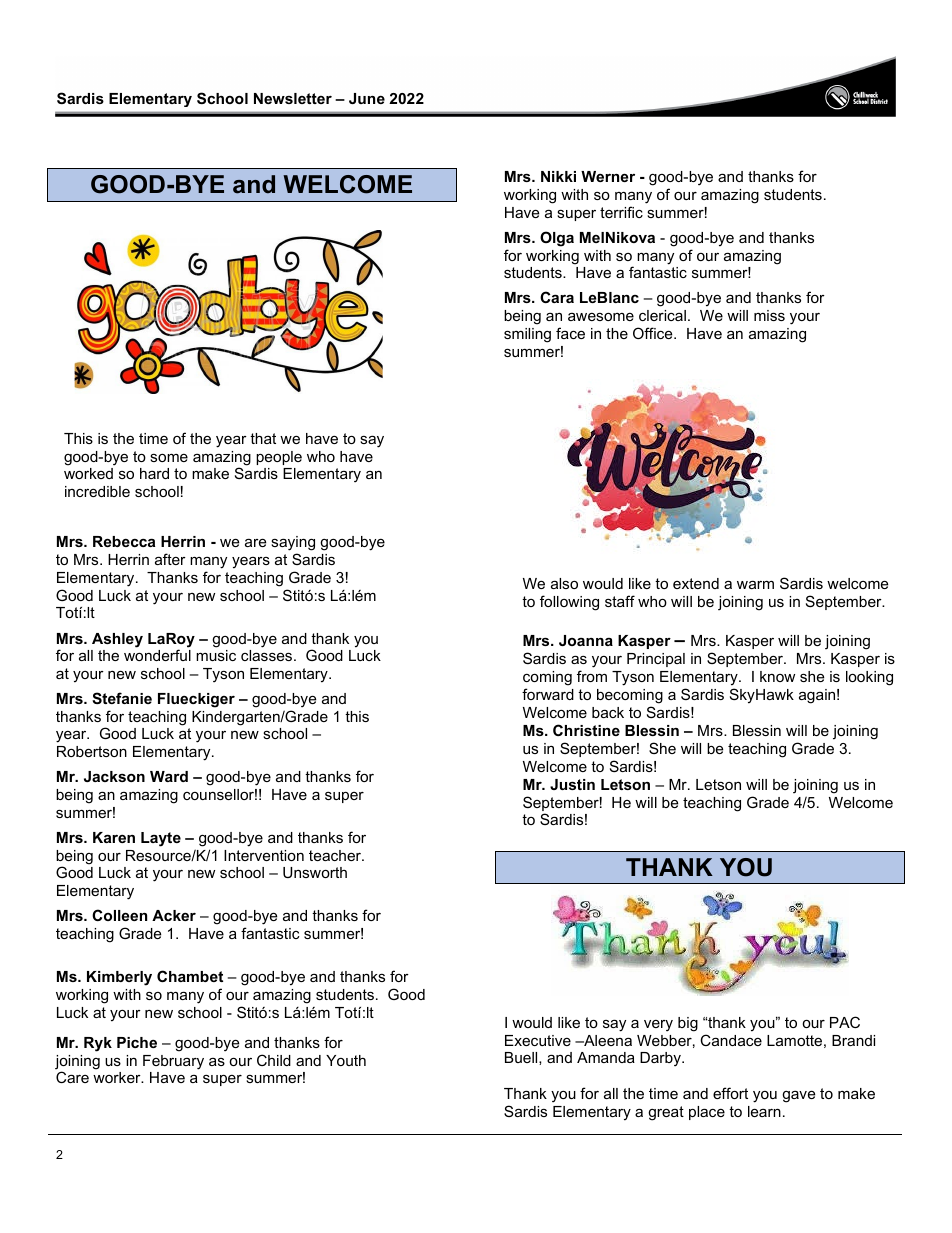 This document has height=1233, width=952. Describe the element at coordinates (263, 438) in the document. I see `that` at that location.
